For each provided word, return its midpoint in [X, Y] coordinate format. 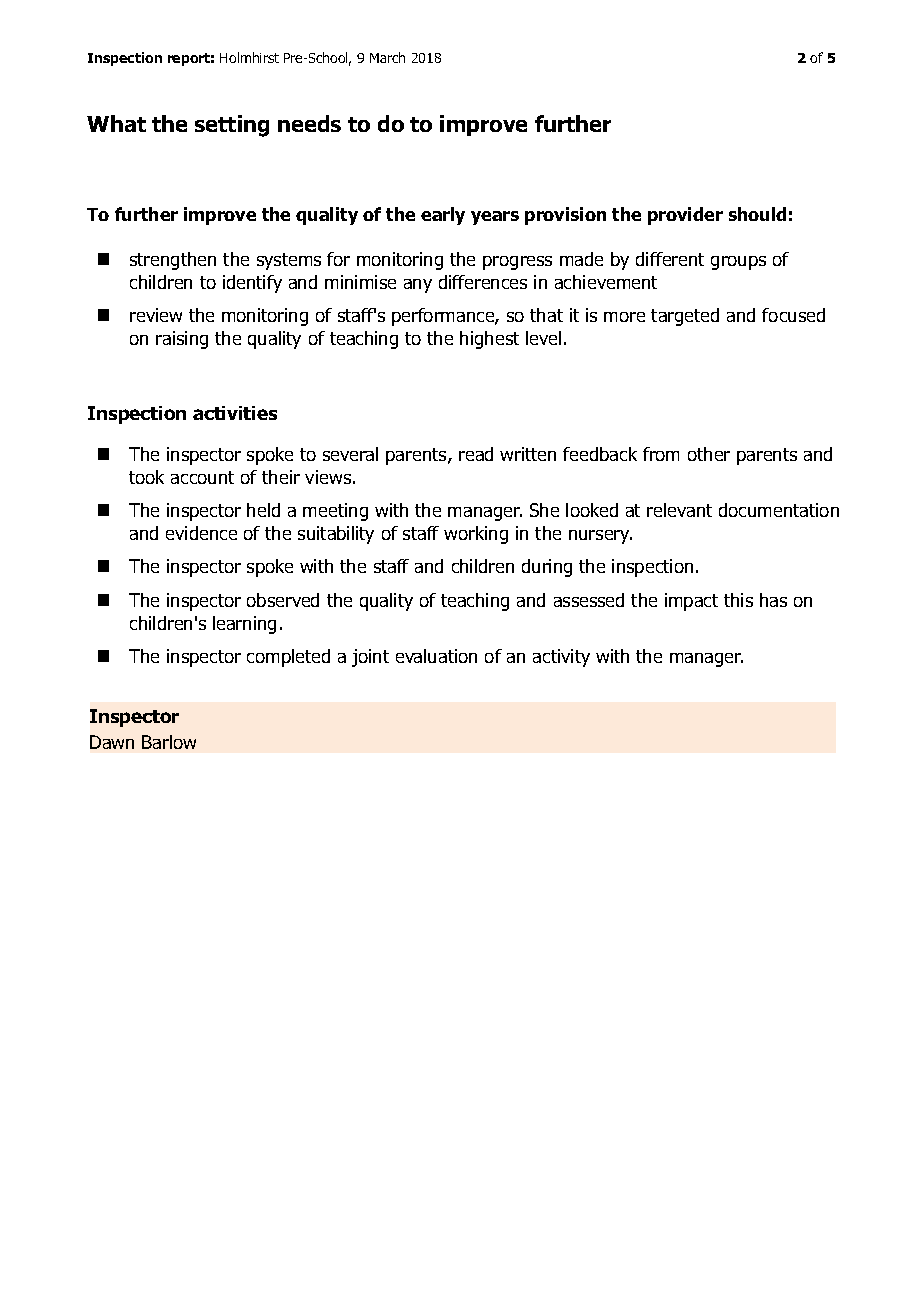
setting [232, 126]
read [476, 454]
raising [182, 340]
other [709, 454]
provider [685, 216]
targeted [685, 317]
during [547, 568]
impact [691, 602]
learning [244, 625]
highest [489, 340]
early [443, 216]
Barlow [169, 742]
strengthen [173, 261]
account [202, 477]
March [387, 57]
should [757, 214]
